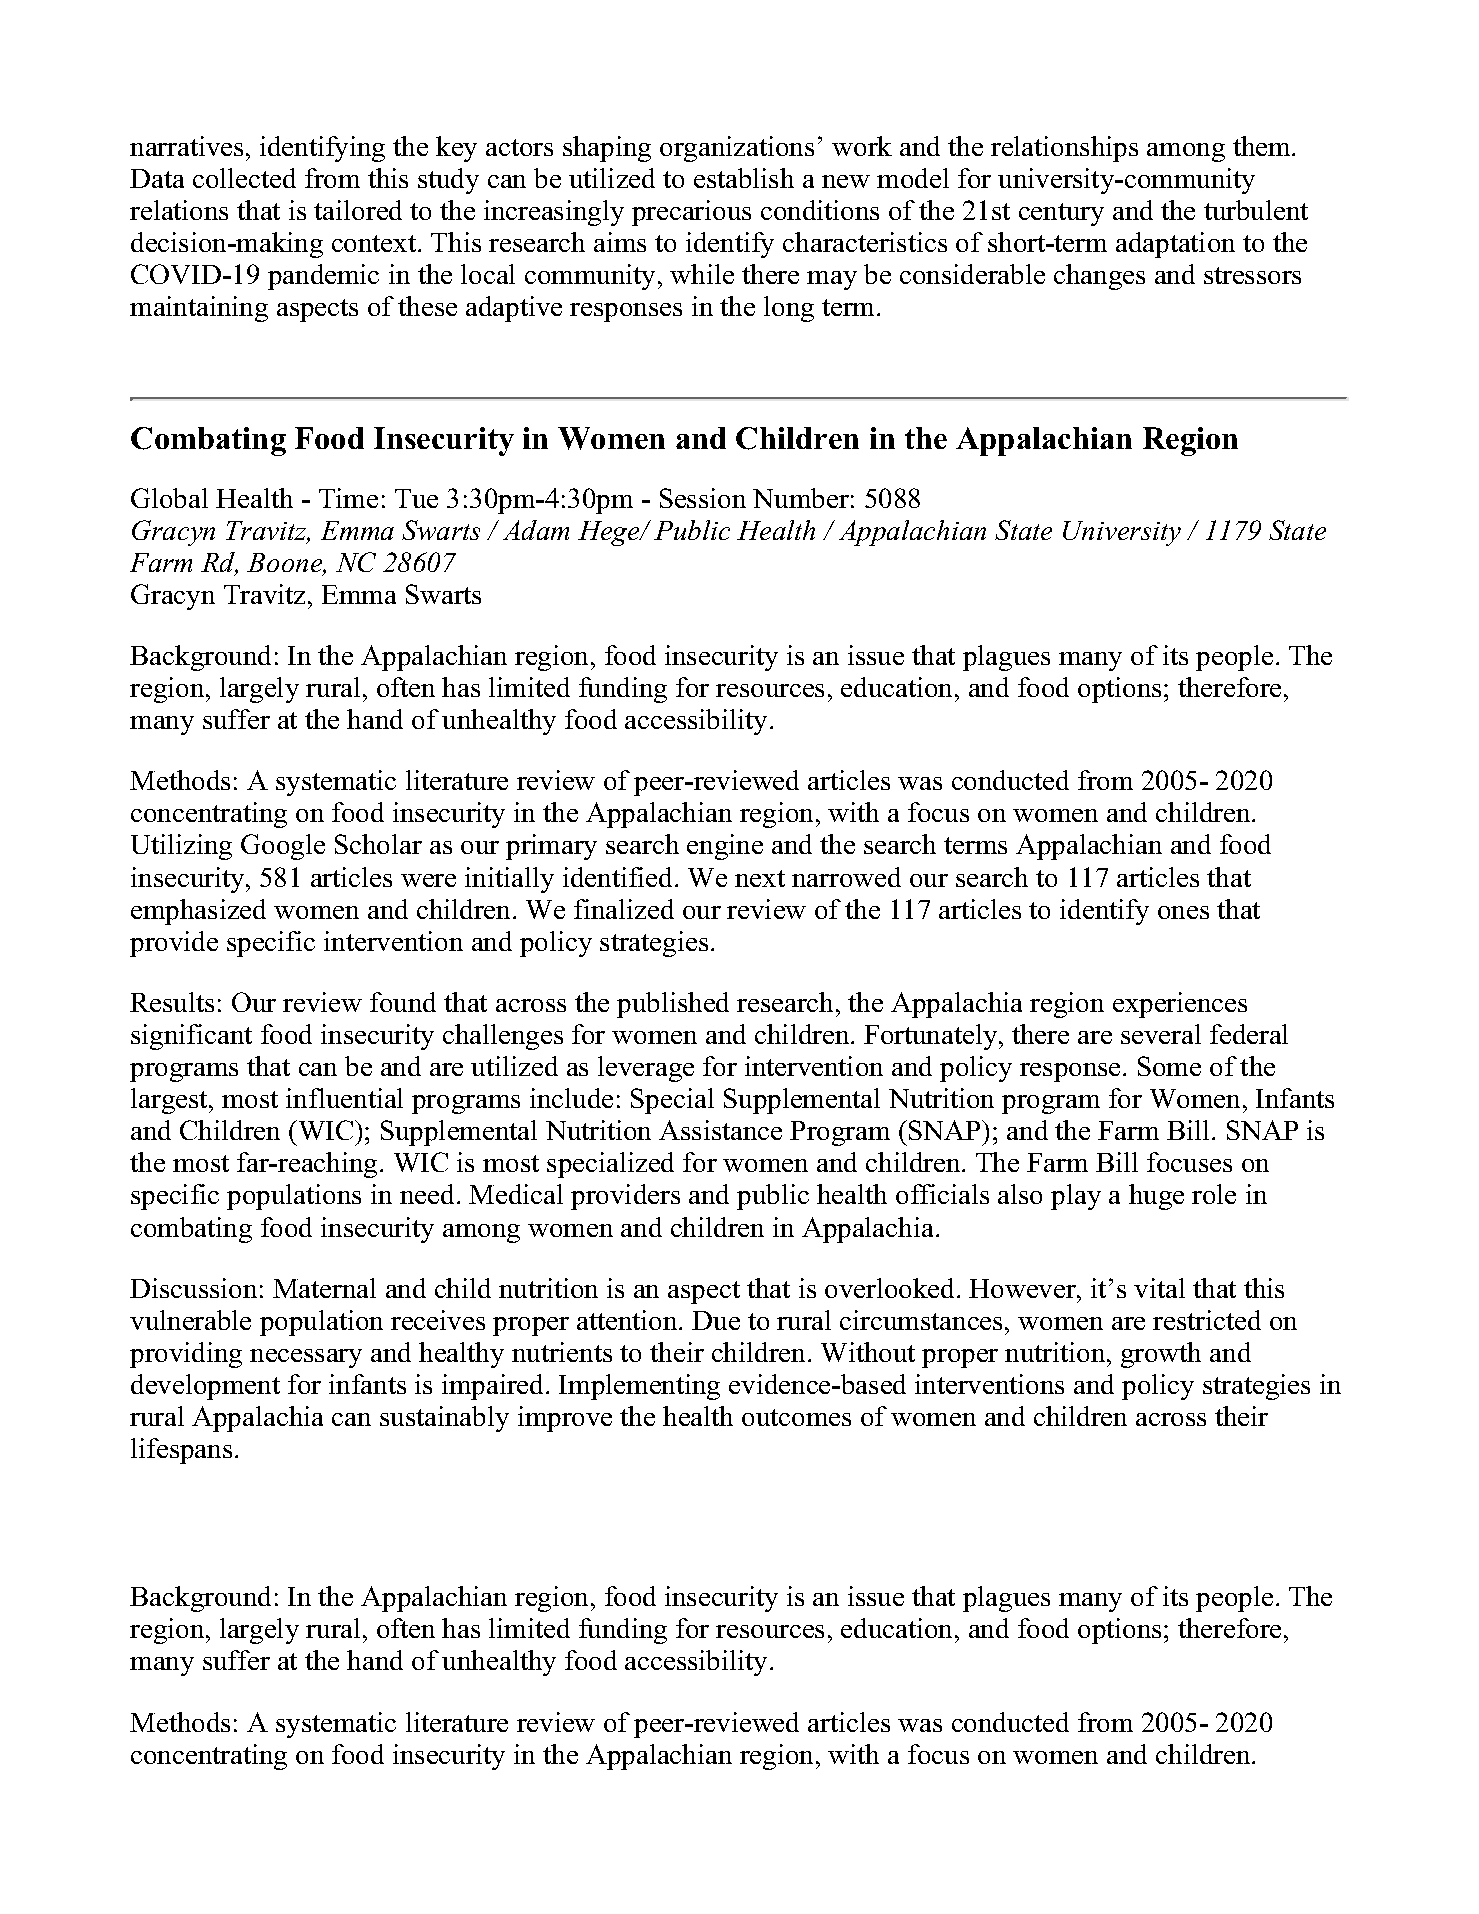 The width and height of the document is (1479, 1914). What do you see at coordinates (244, 178) in the document?
I see `collected` at bounding box center [244, 178].
